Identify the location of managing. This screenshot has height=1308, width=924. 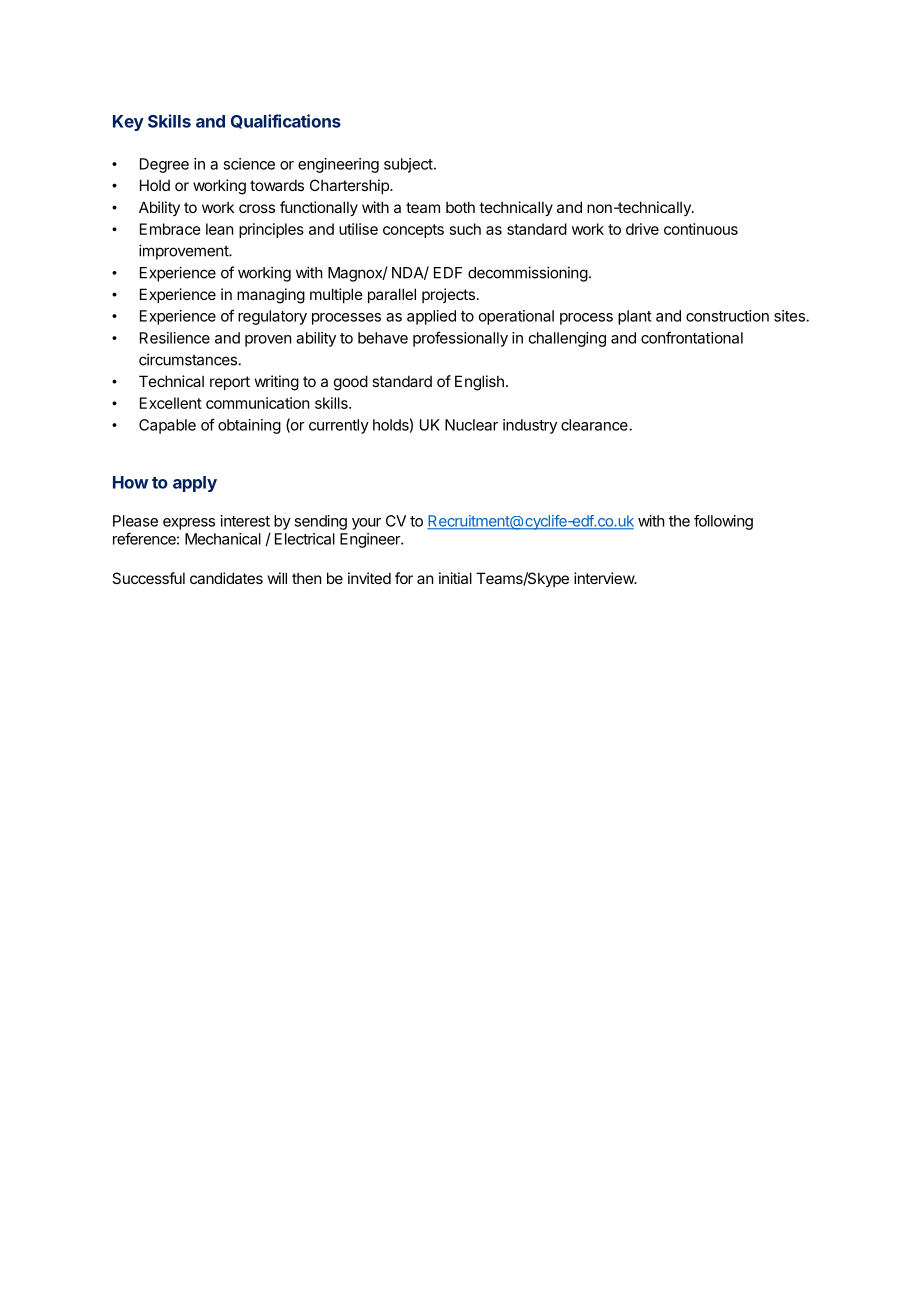
(271, 296).
